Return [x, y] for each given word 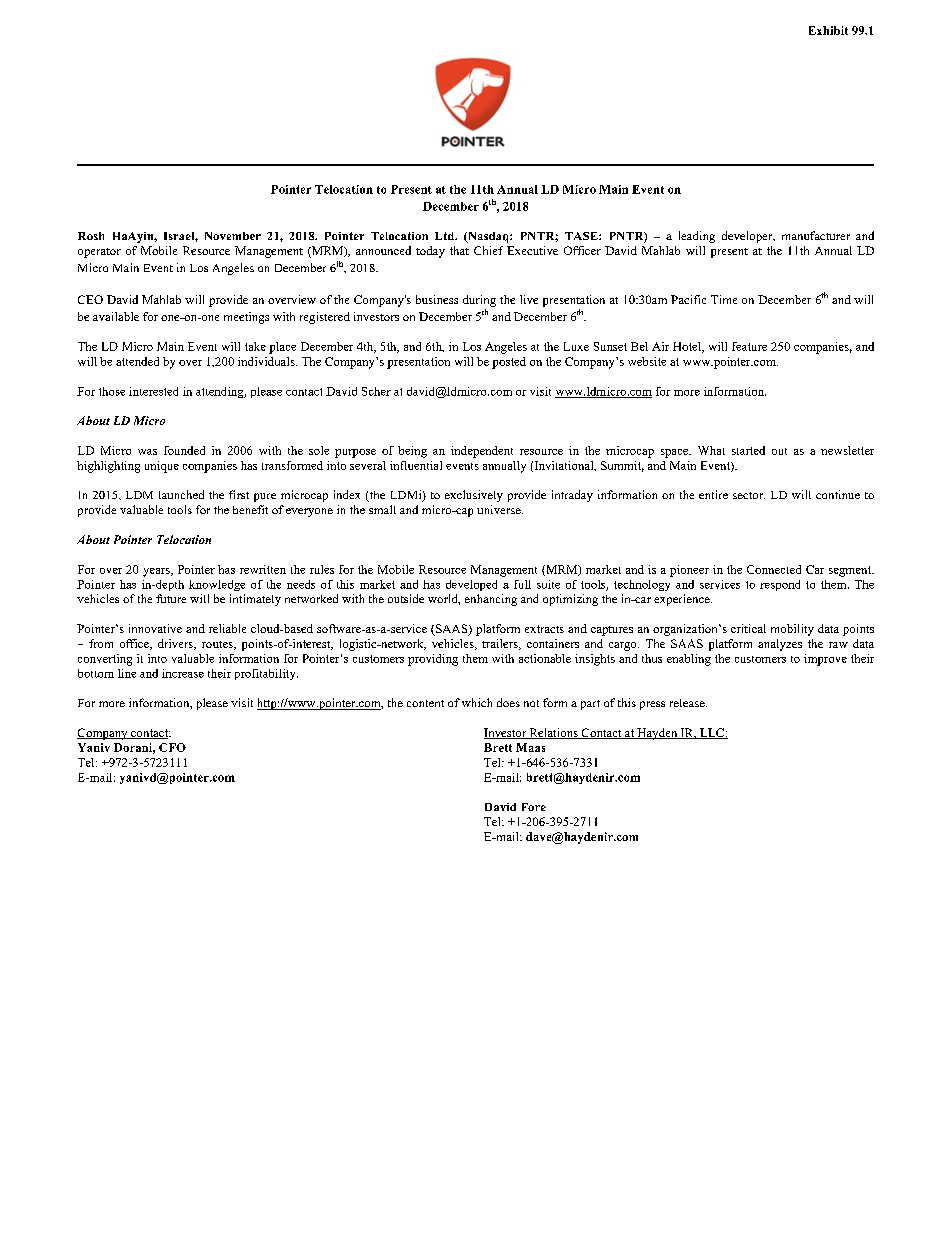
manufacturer [816, 235]
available [116, 316]
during [479, 301]
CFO [172, 747]
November [233, 236]
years [157, 572]
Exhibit [828, 30]
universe [500, 509]
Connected [774, 569]
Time [724, 299]
